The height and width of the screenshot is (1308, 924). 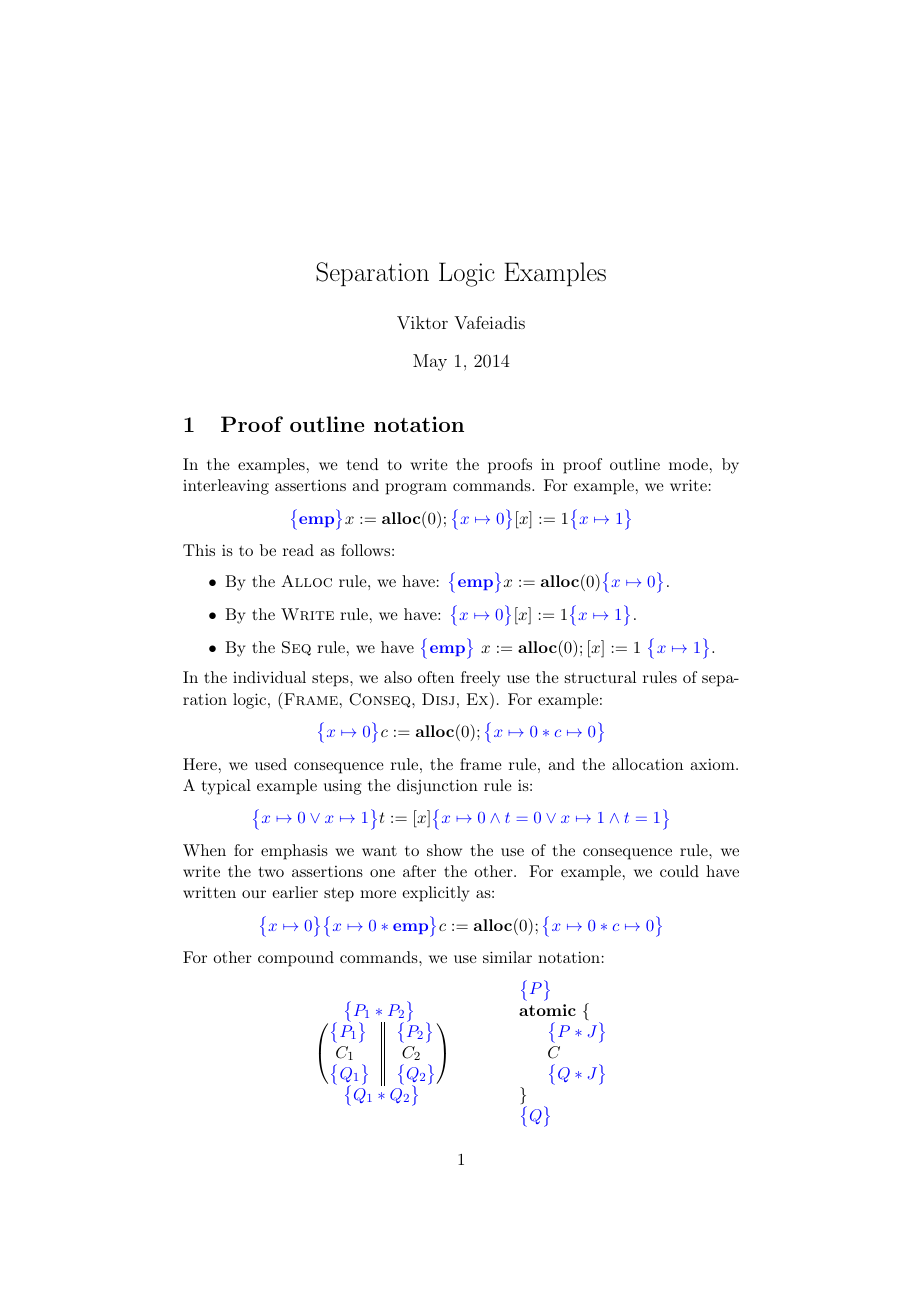 I want to click on Viktor, so click(x=422, y=323).
